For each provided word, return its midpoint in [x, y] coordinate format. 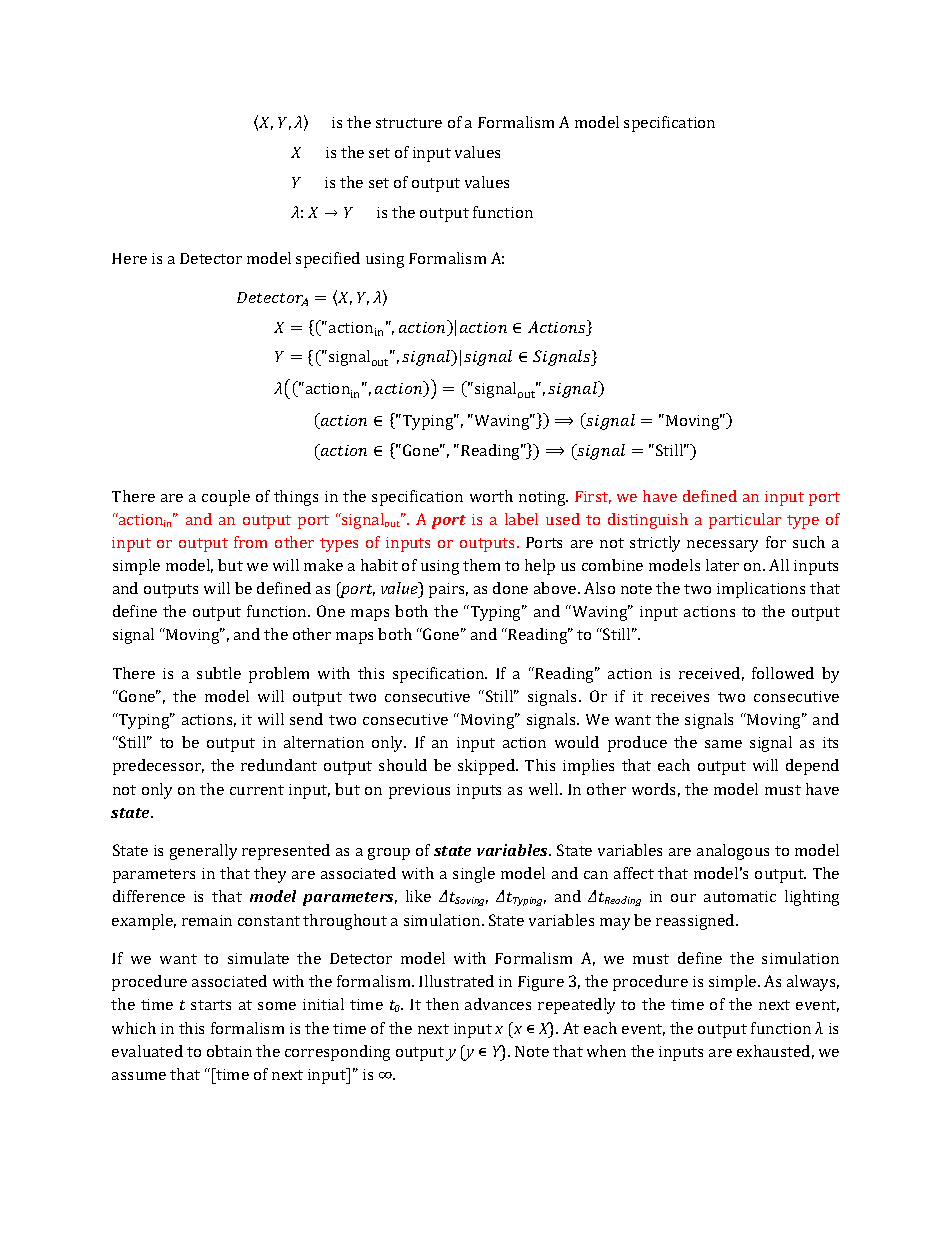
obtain [229, 1051]
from [250, 542]
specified [328, 260]
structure [409, 123]
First [593, 497]
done [510, 588]
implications [761, 590]
